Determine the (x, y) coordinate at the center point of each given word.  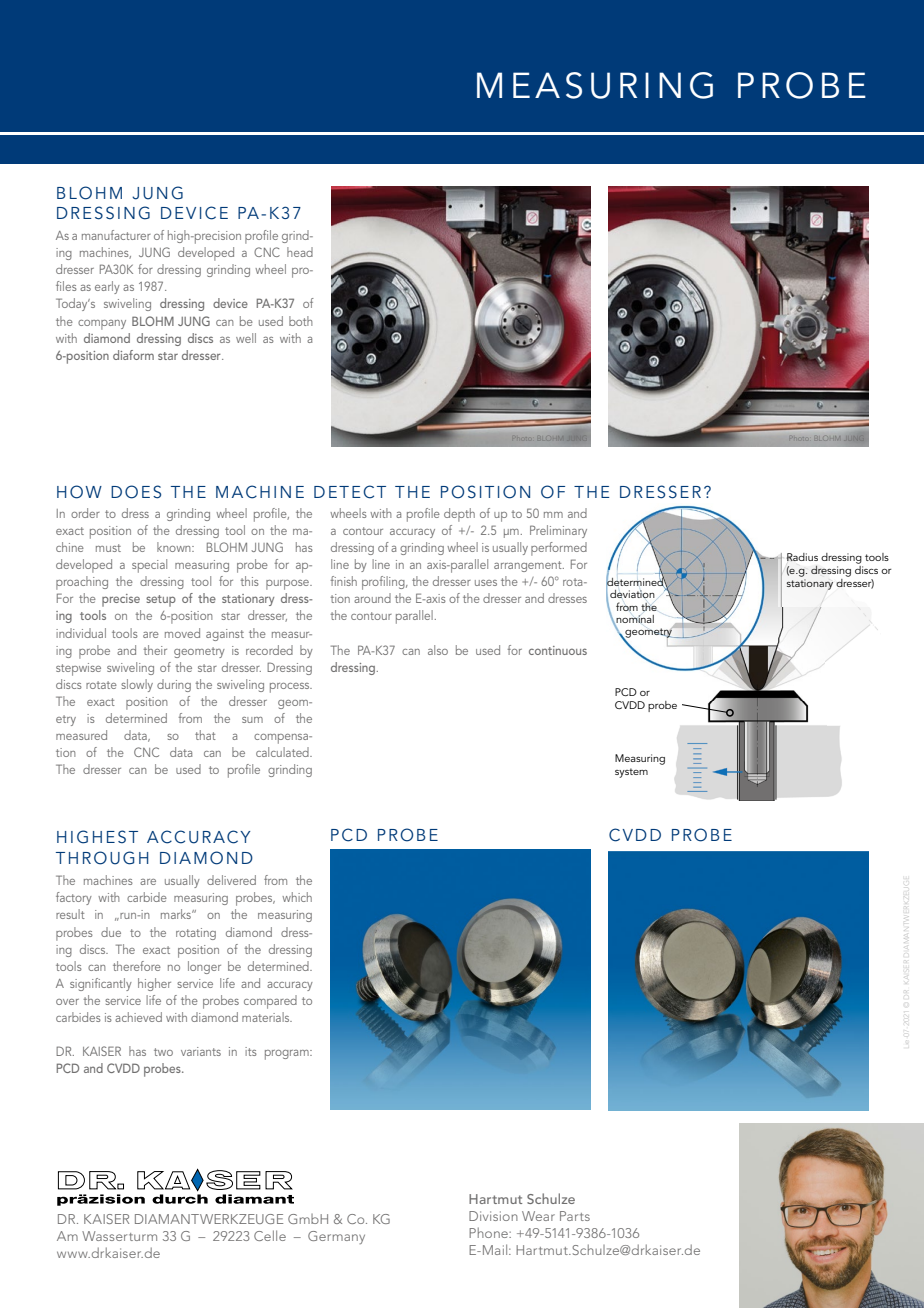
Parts (575, 1216)
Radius (802, 557)
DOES (136, 492)
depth (459, 515)
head (300, 252)
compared (270, 1002)
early (107, 287)
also (438, 650)
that (205, 735)
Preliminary (558, 531)
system (631, 773)
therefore (137, 966)
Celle (270, 1235)
